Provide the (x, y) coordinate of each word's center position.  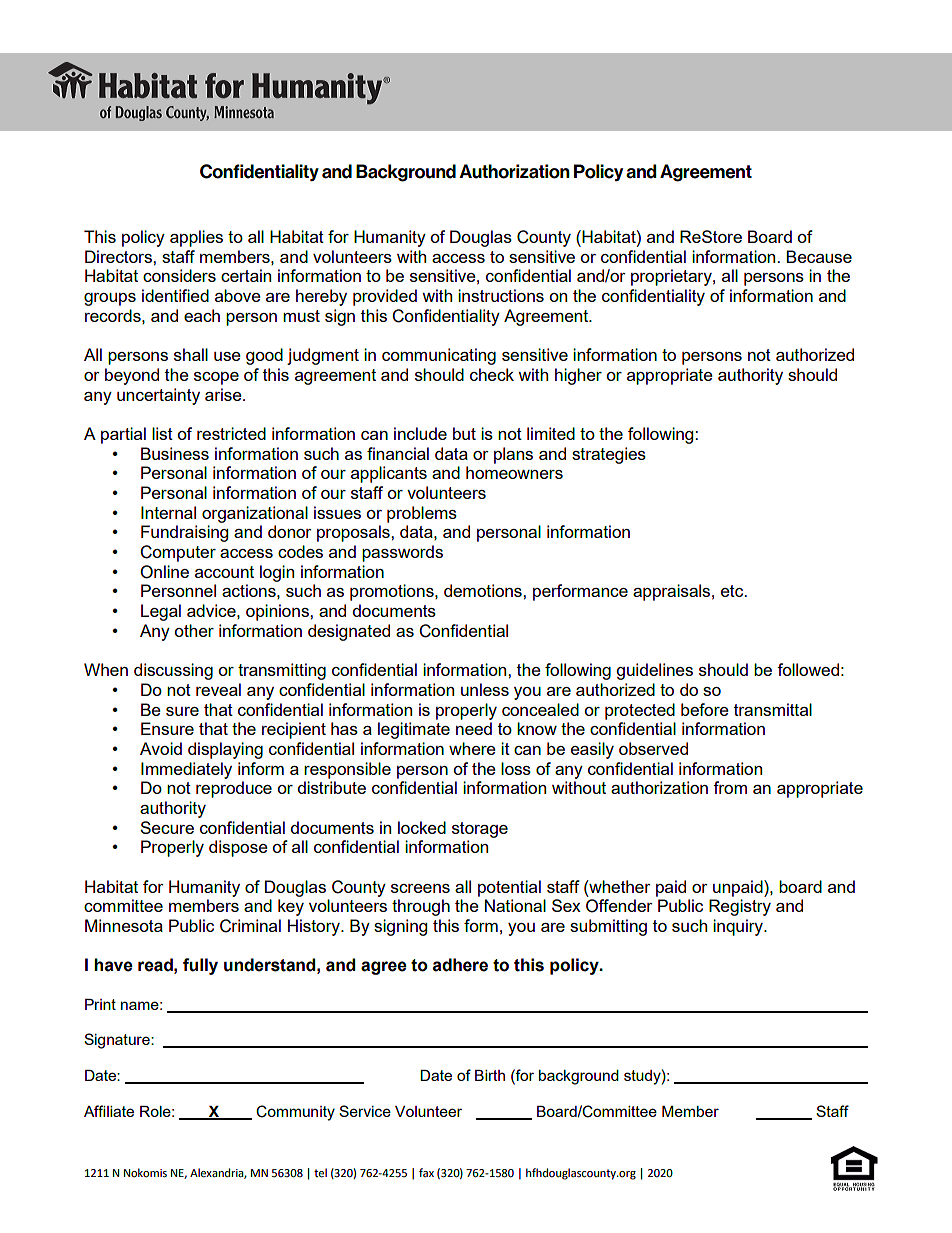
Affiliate (109, 1111)
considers (179, 275)
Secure (167, 827)
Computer (178, 553)
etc (733, 591)
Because (819, 256)
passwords (402, 553)
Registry (740, 907)
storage (480, 830)
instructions (501, 295)
